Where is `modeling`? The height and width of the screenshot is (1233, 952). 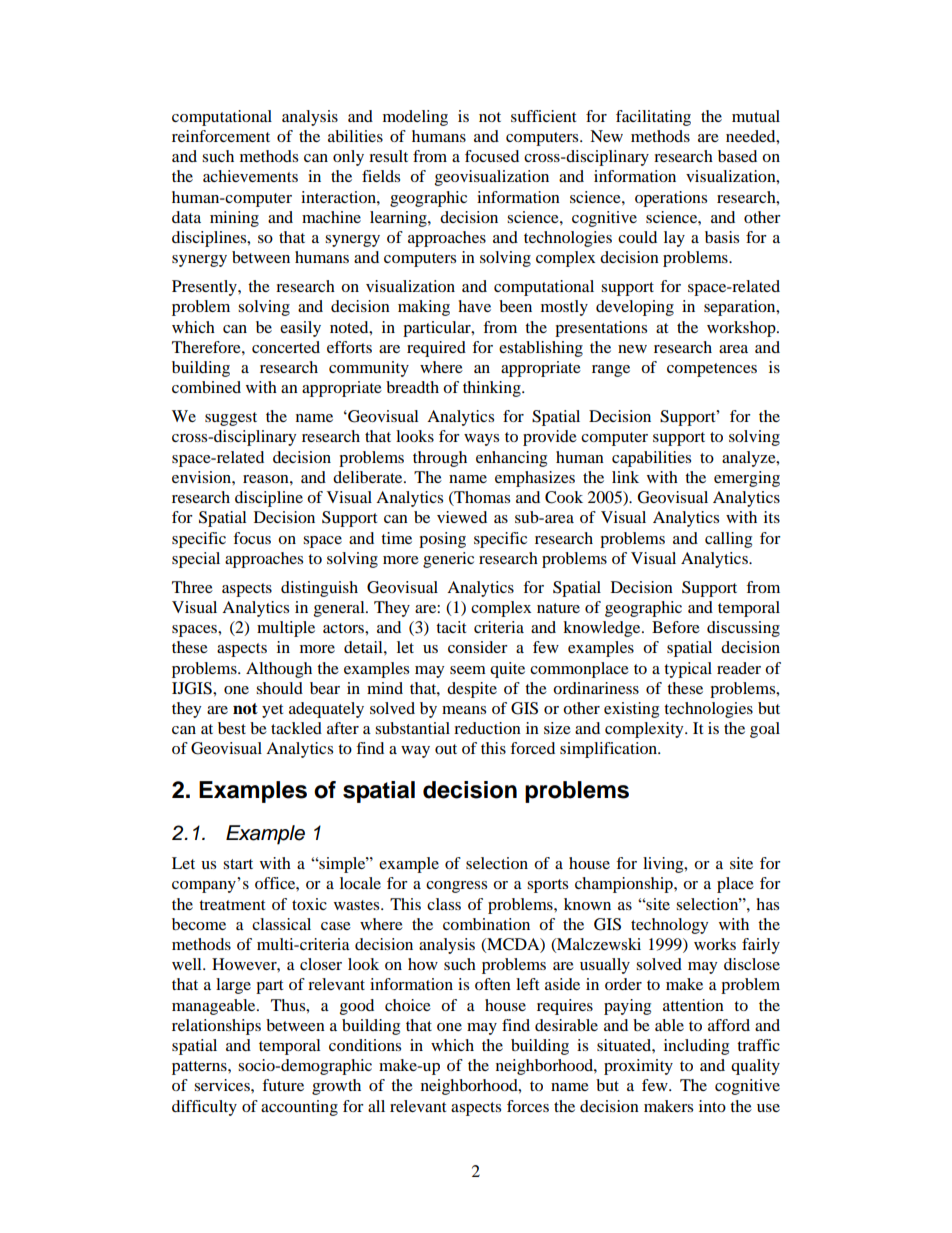
modeling is located at coordinates (415, 118).
